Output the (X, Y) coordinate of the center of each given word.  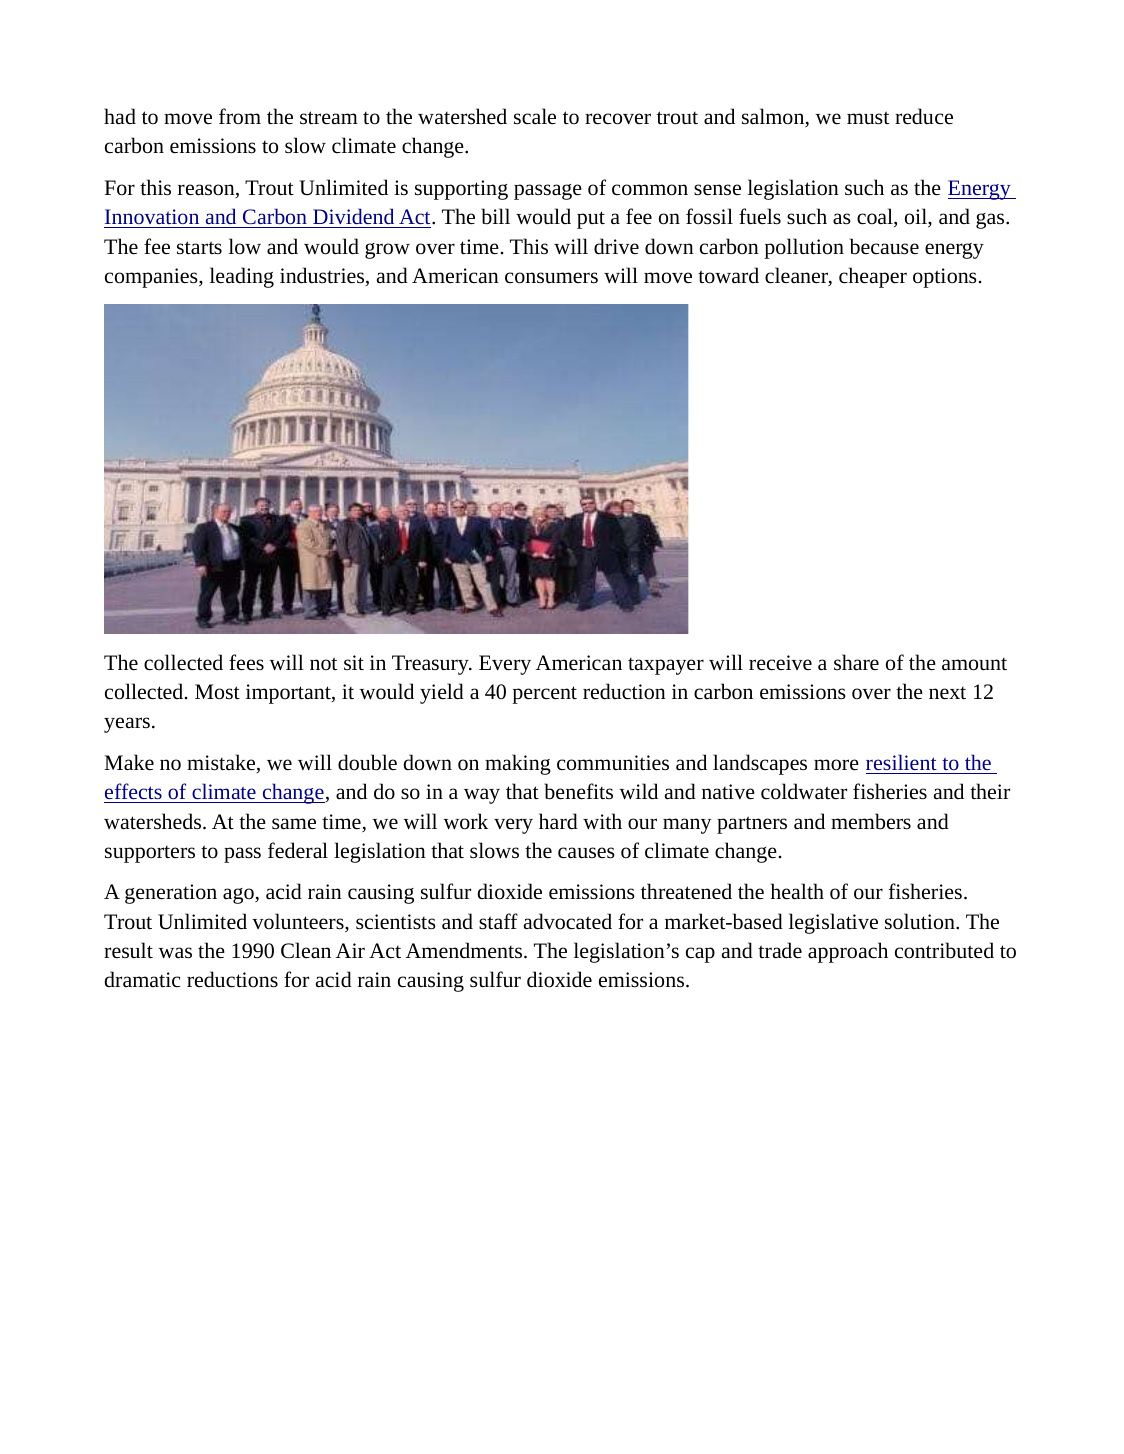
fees (246, 662)
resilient (902, 764)
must (868, 118)
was (175, 952)
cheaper (873, 277)
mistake (222, 763)
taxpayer (666, 666)
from (240, 116)
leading (242, 277)
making (518, 764)
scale (535, 116)
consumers (551, 278)
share (856, 662)
